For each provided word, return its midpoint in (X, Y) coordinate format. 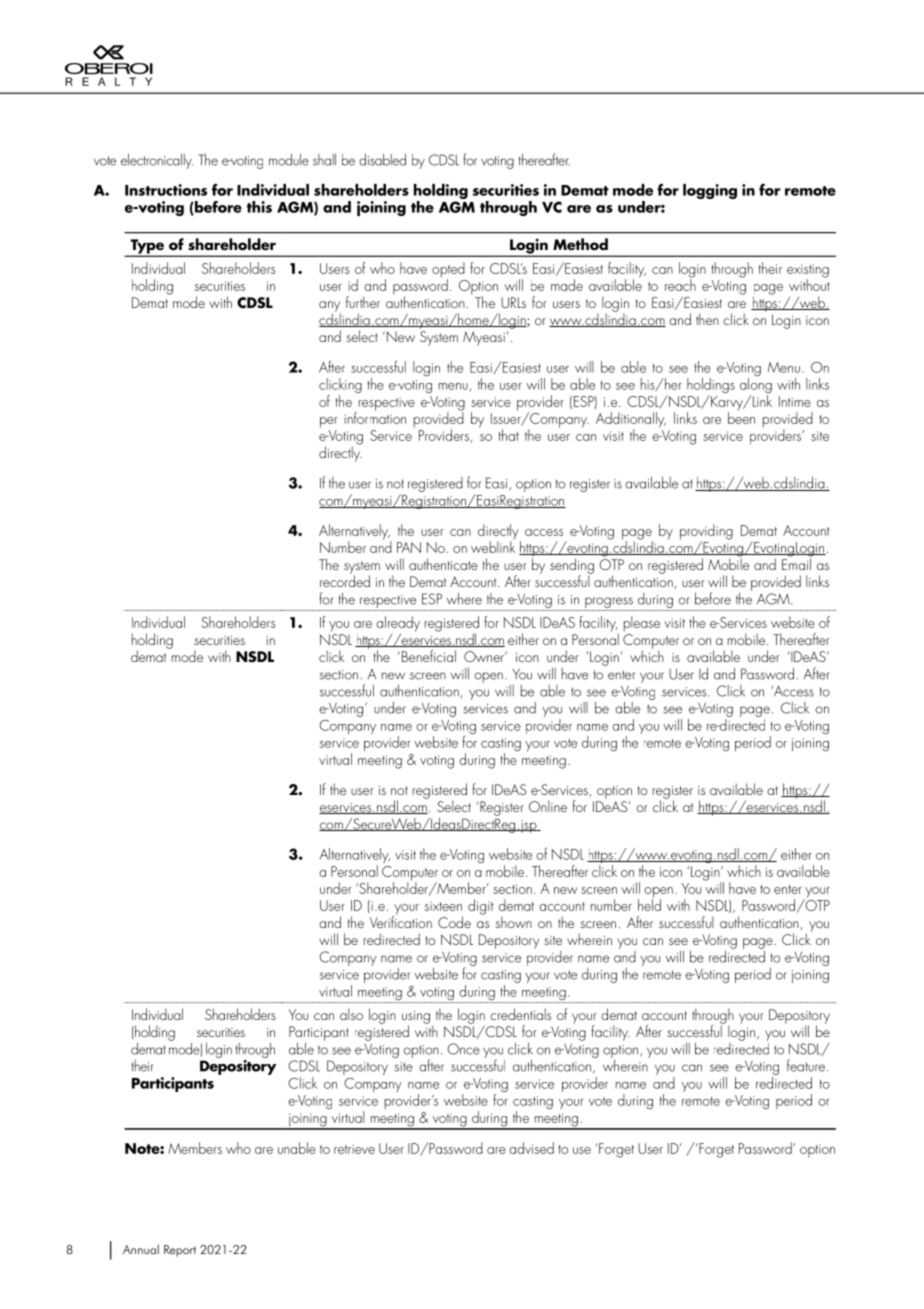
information (375, 417)
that (509, 435)
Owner (485, 656)
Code (454, 922)
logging (710, 191)
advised (531, 1148)
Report (180, 1251)
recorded (345, 580)
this (259, 207)
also (351, 1014)
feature (806, 1065)
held (649, 904)
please (642, 624)
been (741, 417)
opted (448, 271)
